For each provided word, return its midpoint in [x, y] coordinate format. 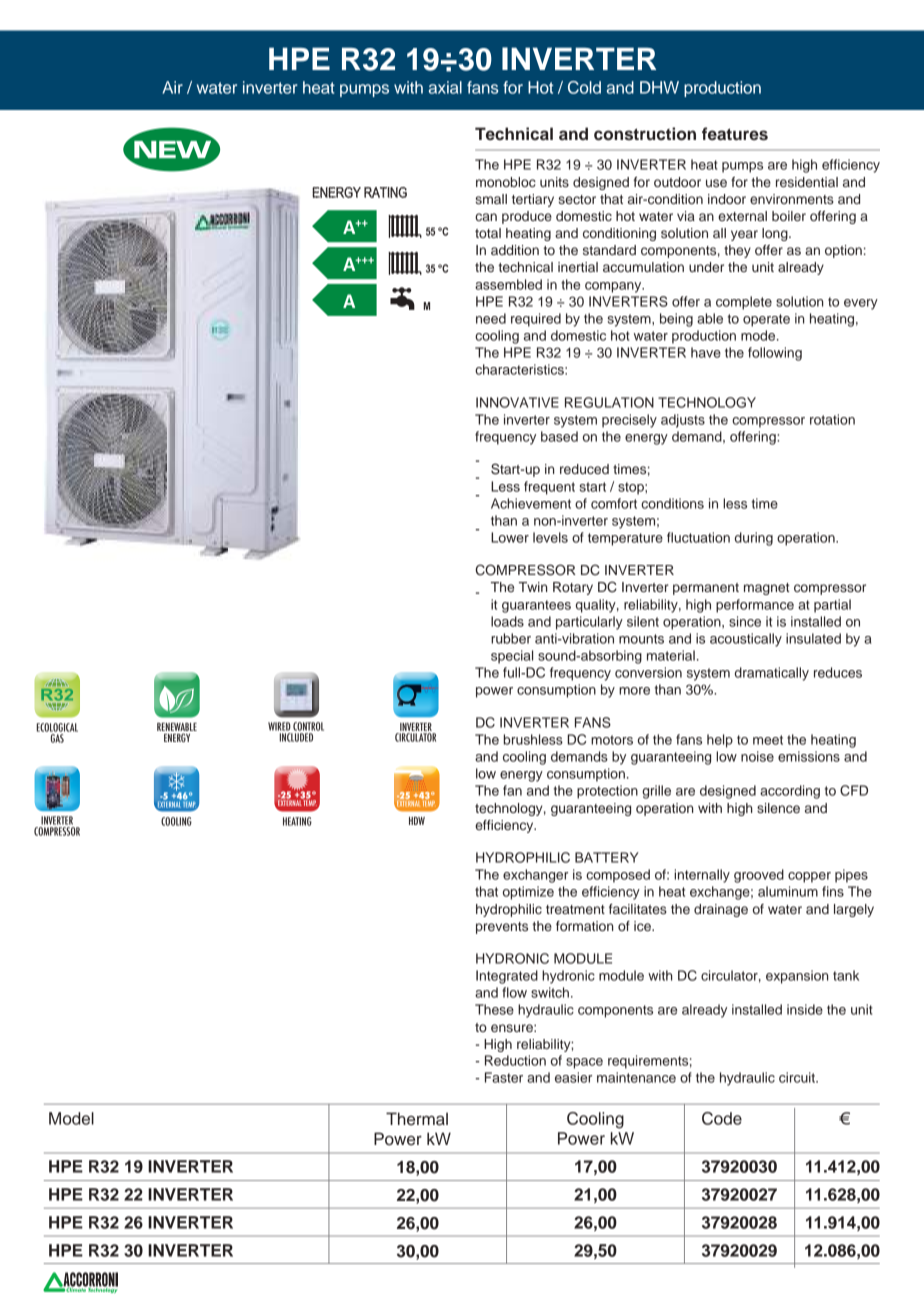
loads [507, 621]
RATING [385, 192]
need [491, 318]
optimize [528, 893]
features [735, 134]
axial [445, 87]
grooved [759, 876]
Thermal [417, 1119]
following [775, 354]
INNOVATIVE [517, 402]
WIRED [279, 726]
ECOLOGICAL [57, 727]
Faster [504, 1077]
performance [755, 606]
